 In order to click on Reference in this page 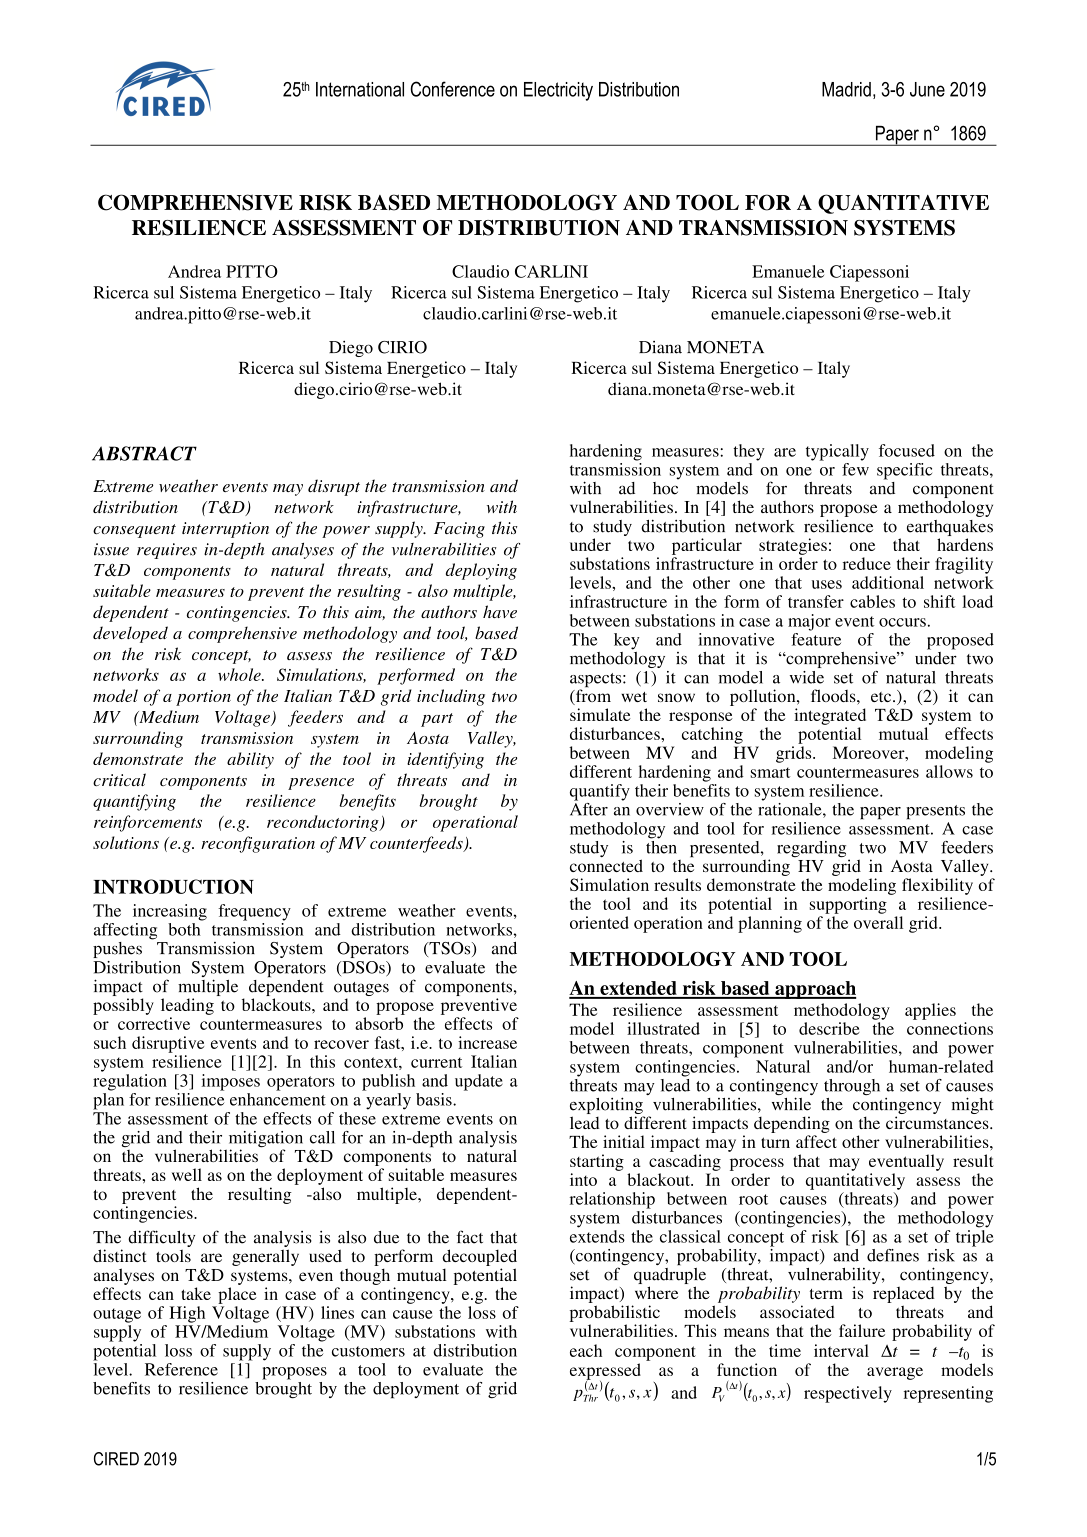, I will do `click(181, 1369)`.
